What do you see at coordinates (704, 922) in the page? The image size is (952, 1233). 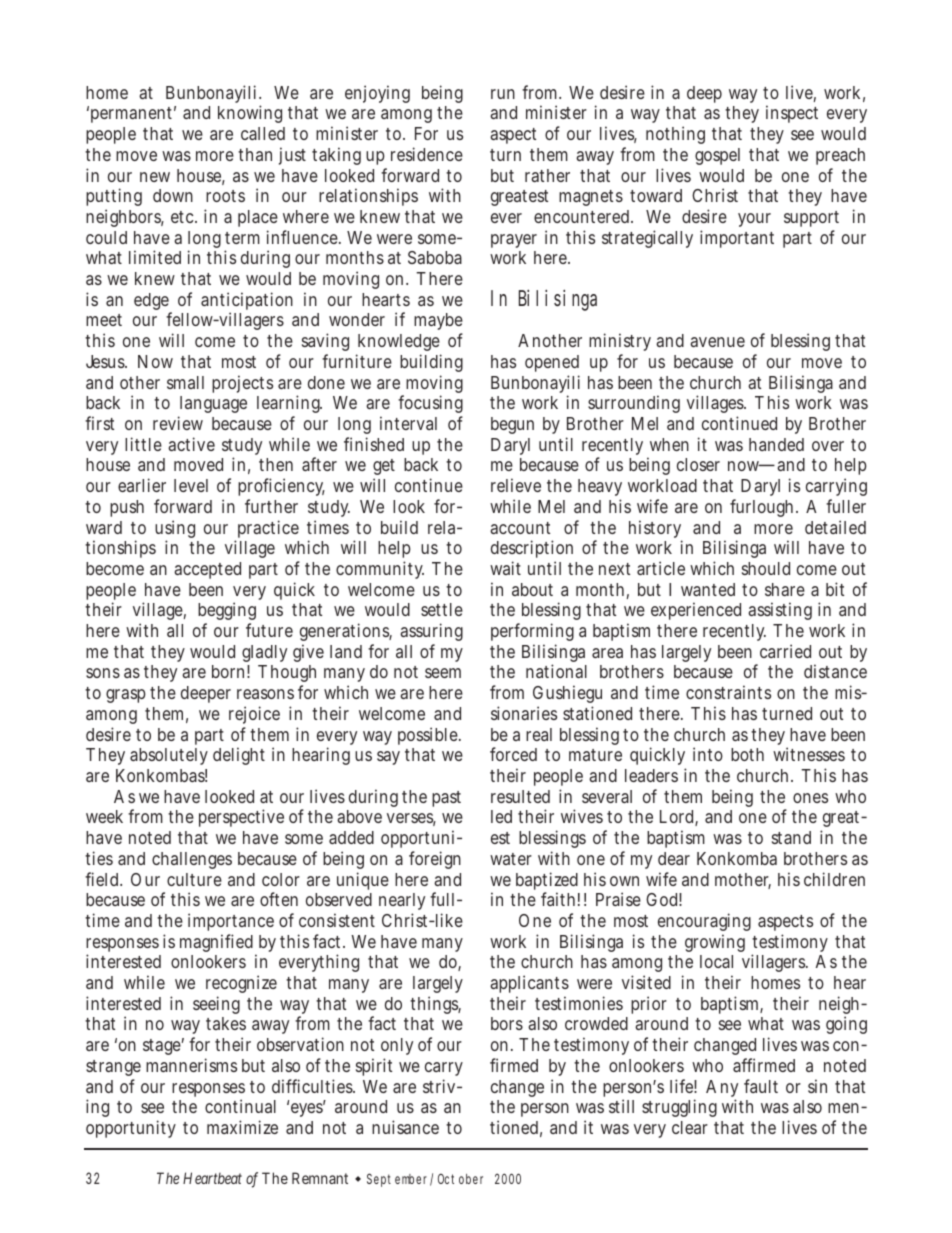 I see `encouraging` at bounding box center [704, 922].
